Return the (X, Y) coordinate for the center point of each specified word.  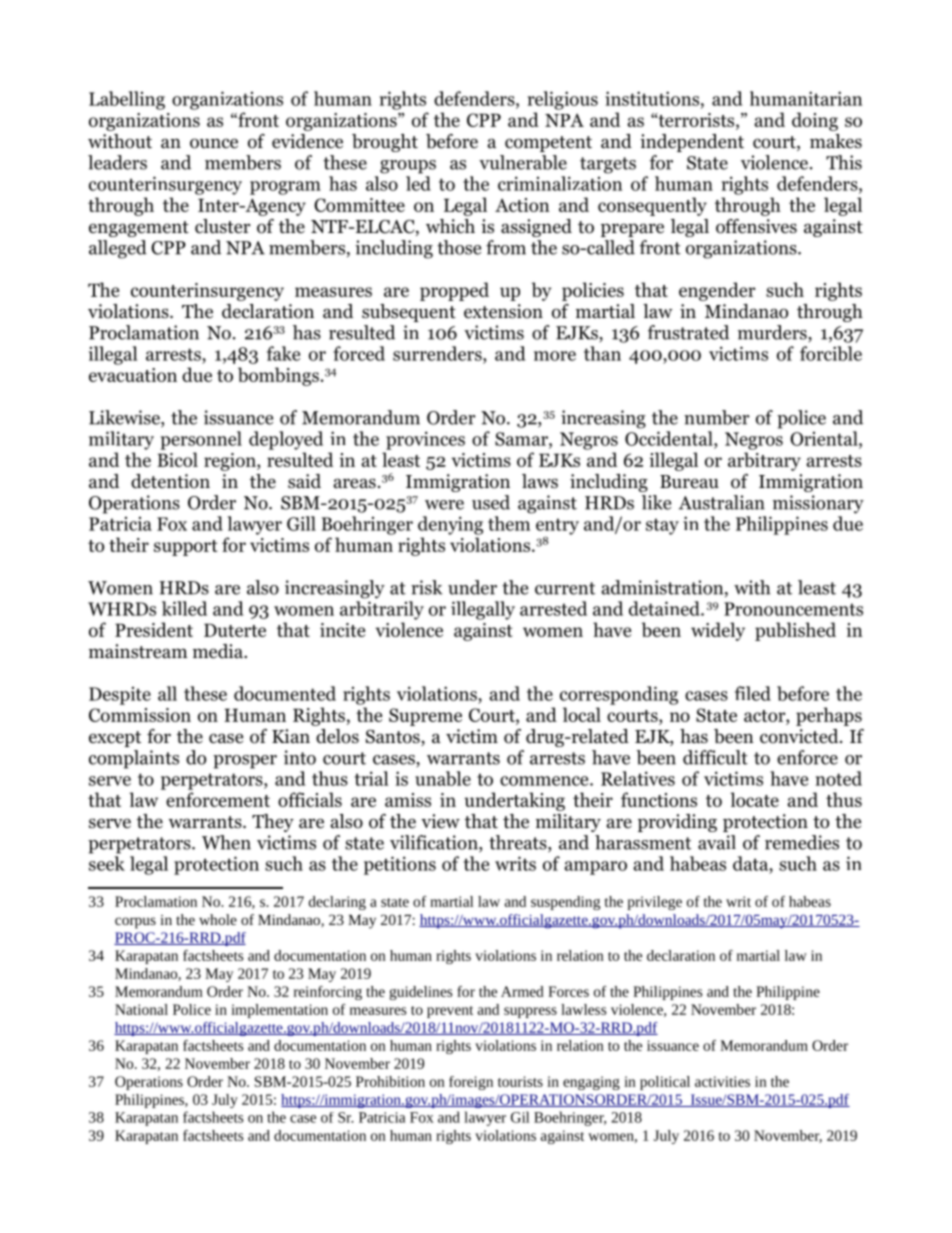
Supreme (425, 717)
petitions (400, 865)
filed (753, 693)
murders (773, 333)
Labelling (127, 100)
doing (815, 121)
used (491, 502)
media (219, 651)
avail (717, 842)
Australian (722, 502)
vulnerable (523, 162)
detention (170, 481)
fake (283, 353)
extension (503, 311)
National (141, 1009)
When (226, 842)
